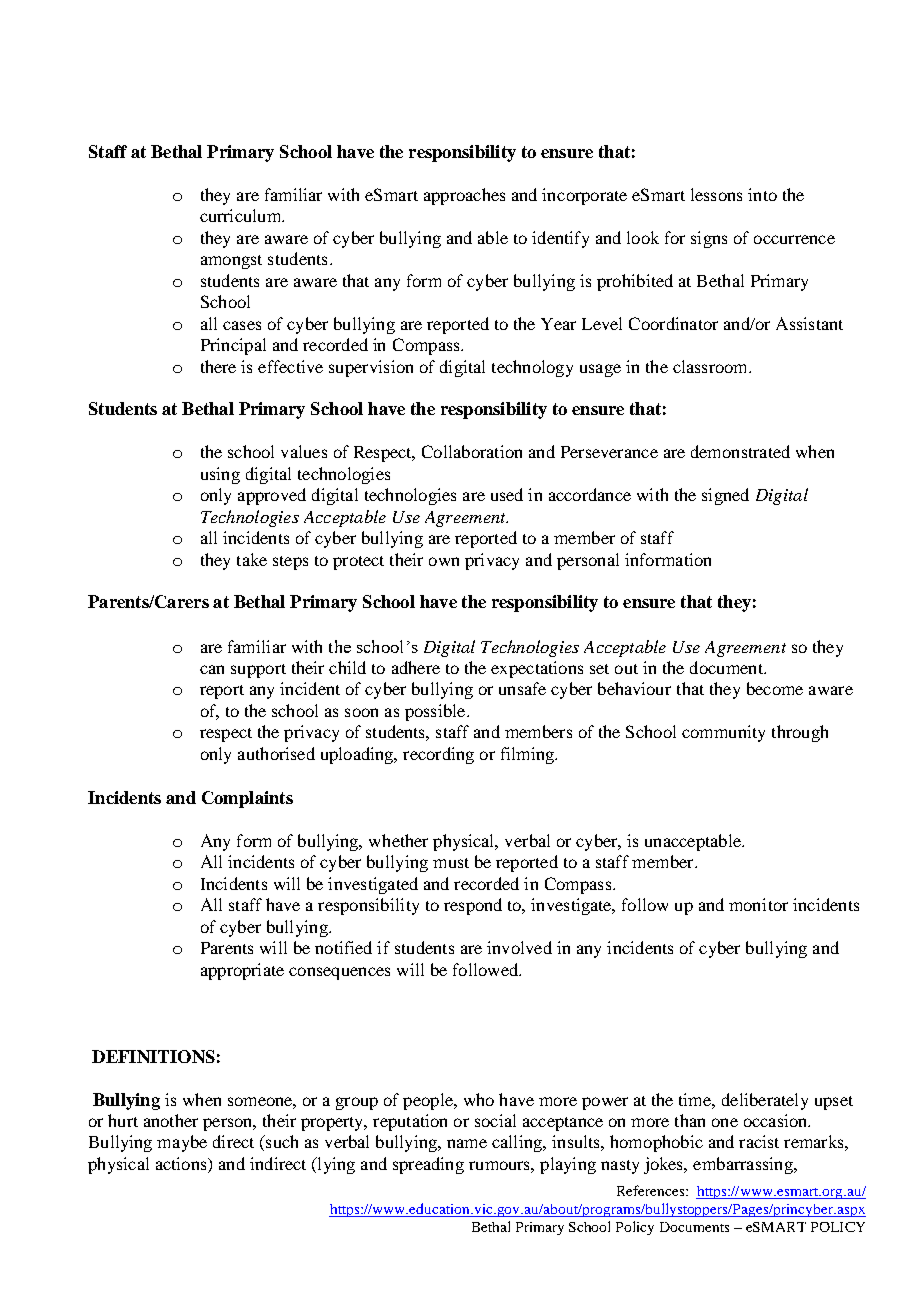 The height and width of the screenshot is (1308, 924). I want to click on must, so click(451, 863).
